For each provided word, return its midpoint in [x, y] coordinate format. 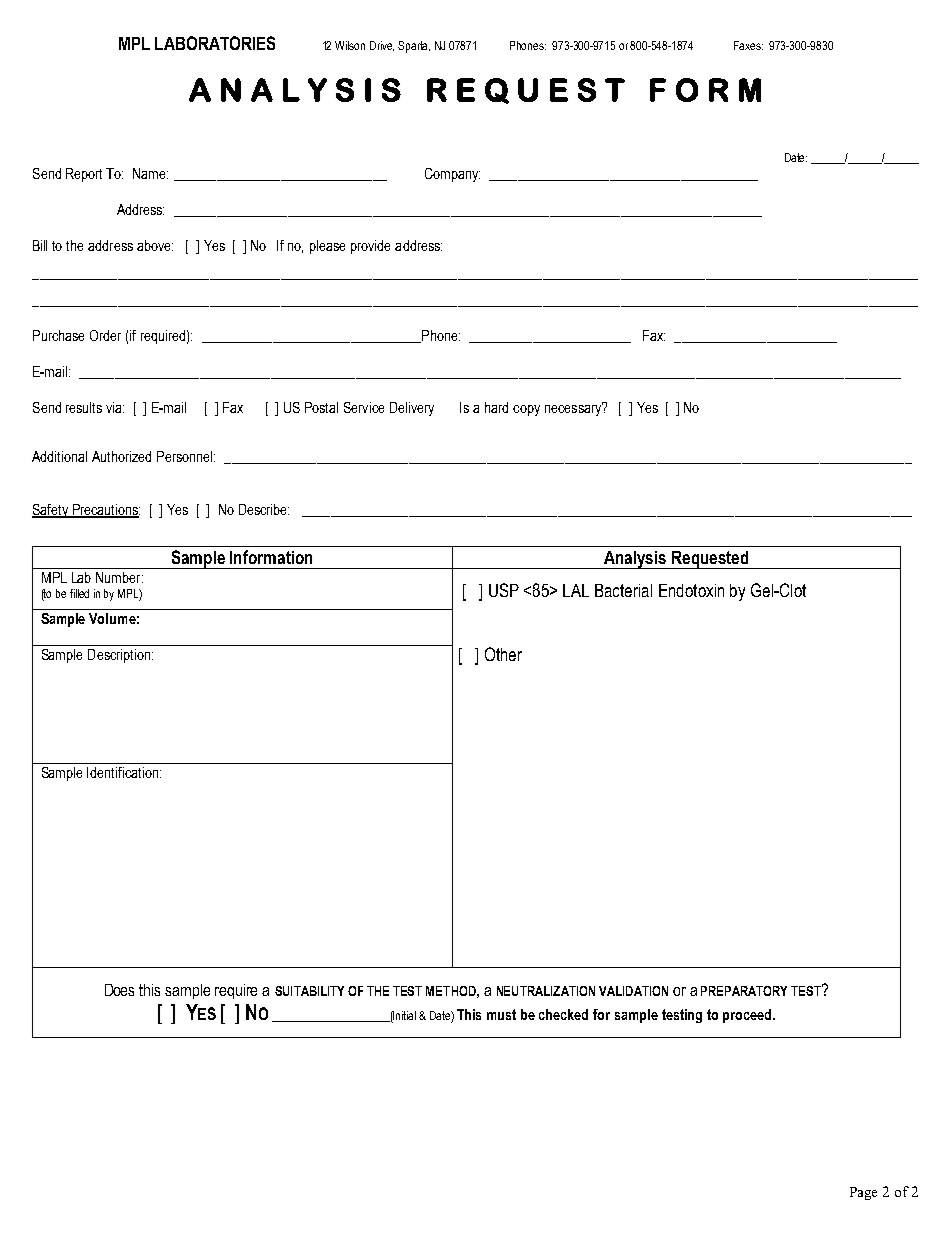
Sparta [414, 47]
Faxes [748, 45]
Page [863, 1193]
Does [119, 990]
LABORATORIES [215, 43]
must [501, 1014]
